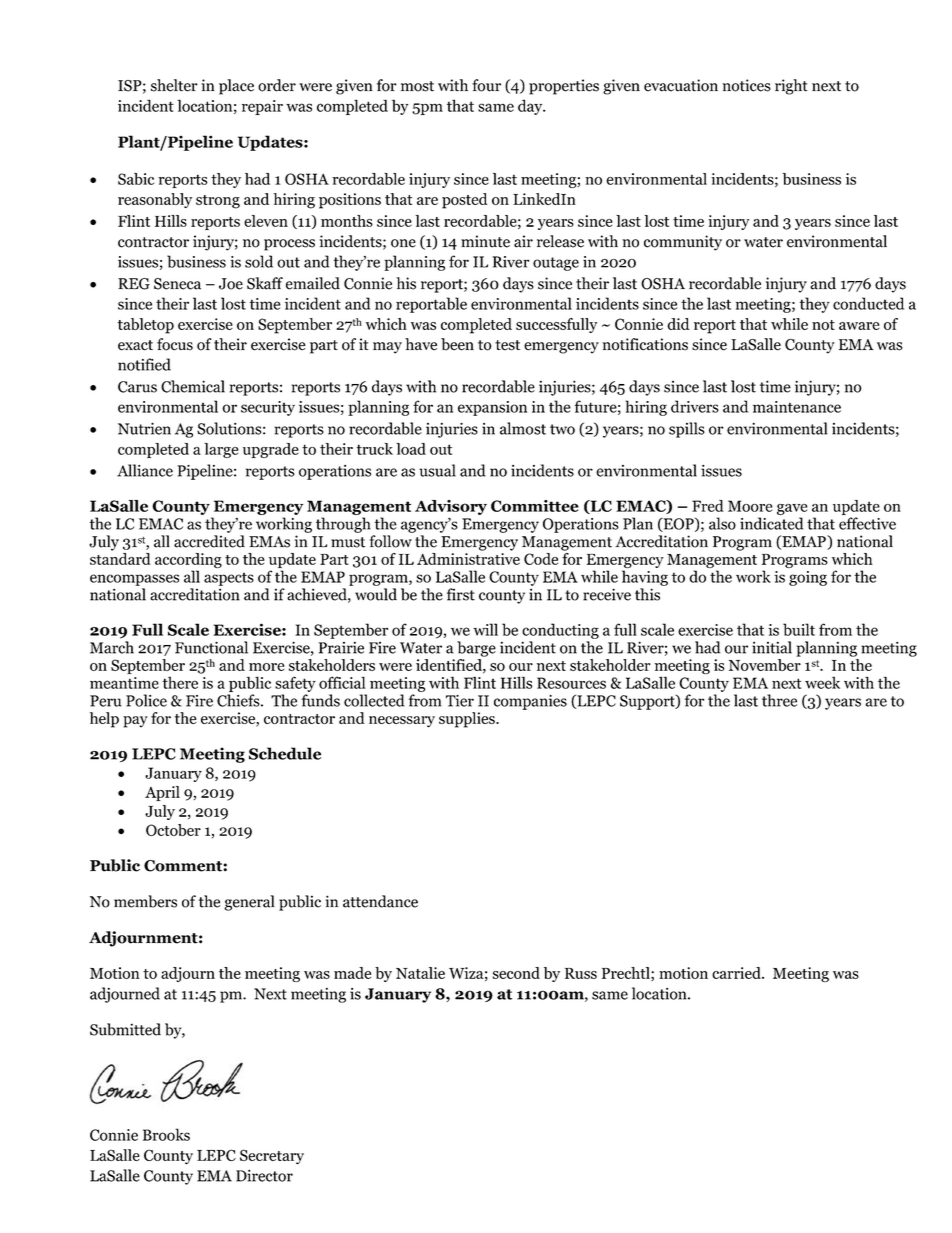 The image size is (952, 1233). Describe the element at coordinates (791, 87) in the image. I see `right` at that location.
